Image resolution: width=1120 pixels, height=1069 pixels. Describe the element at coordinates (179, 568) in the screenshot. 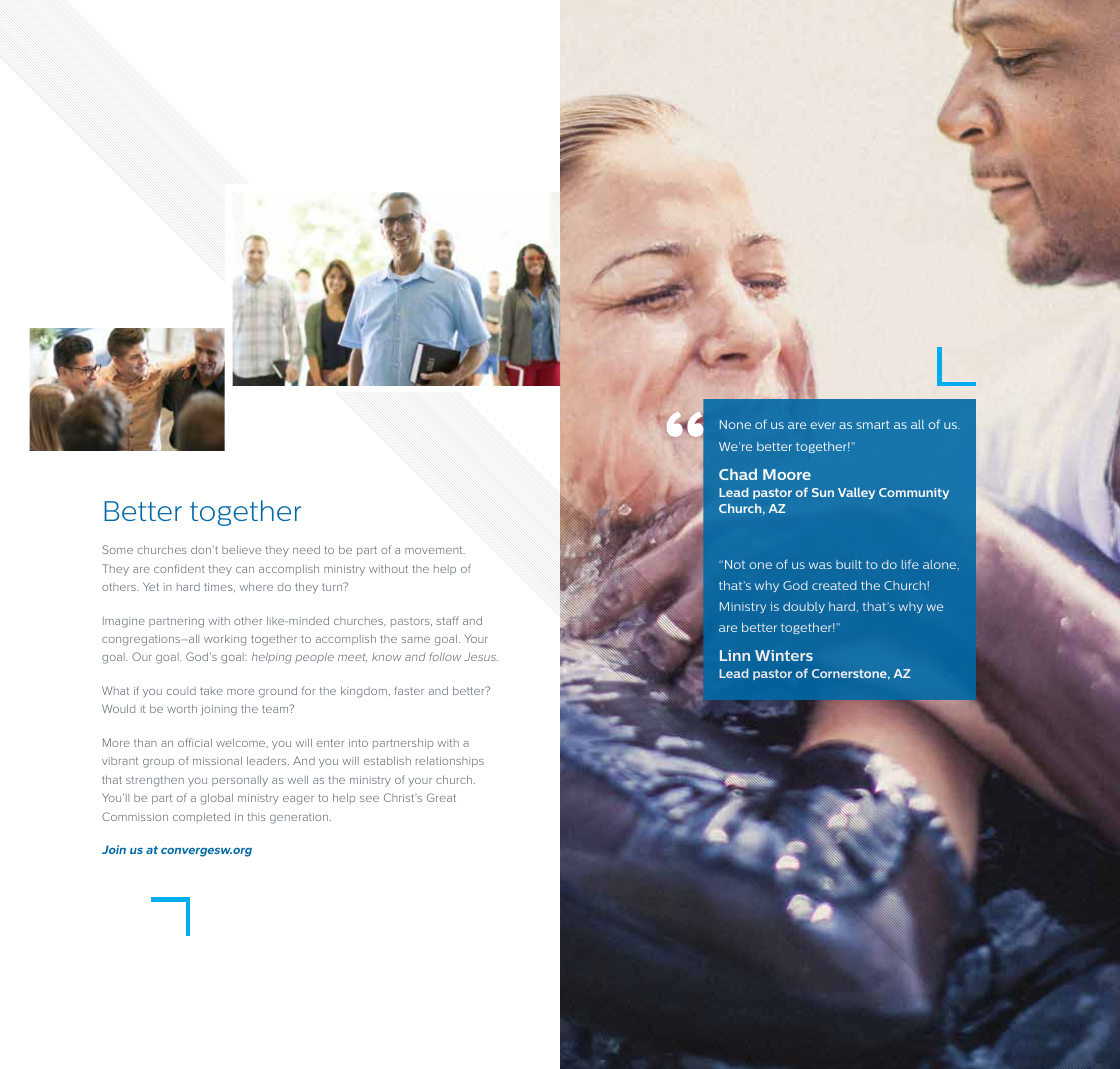

I see `confident` at that location.
